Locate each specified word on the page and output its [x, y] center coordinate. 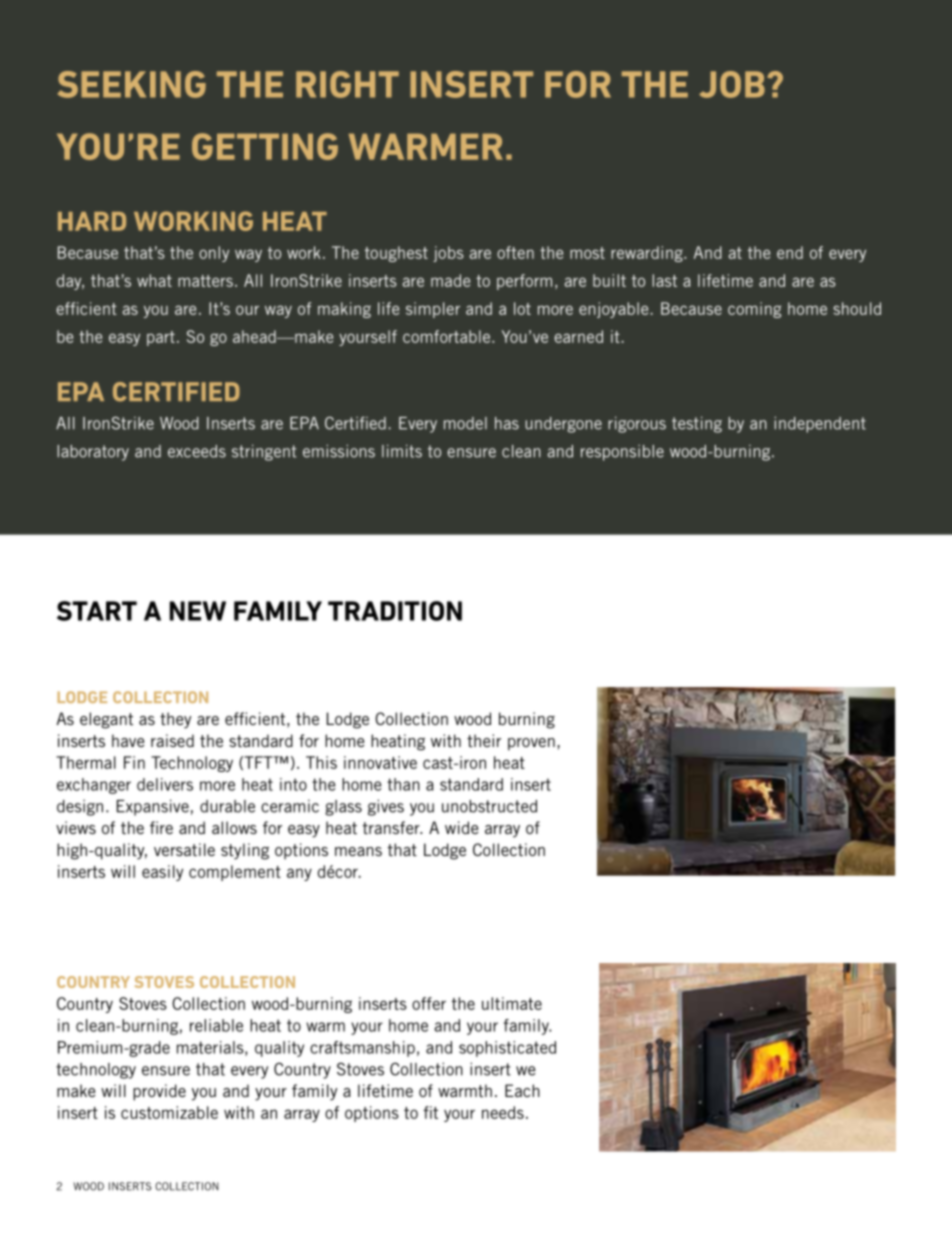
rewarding [648, 254]
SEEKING [132, 84]
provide [159, 1092]
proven [531, 744]
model [465, 423]
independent [820, 424]
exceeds [197, 451]
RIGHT [347, 84]
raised [172, 740]
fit [430, 1112]
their [484, 740]
